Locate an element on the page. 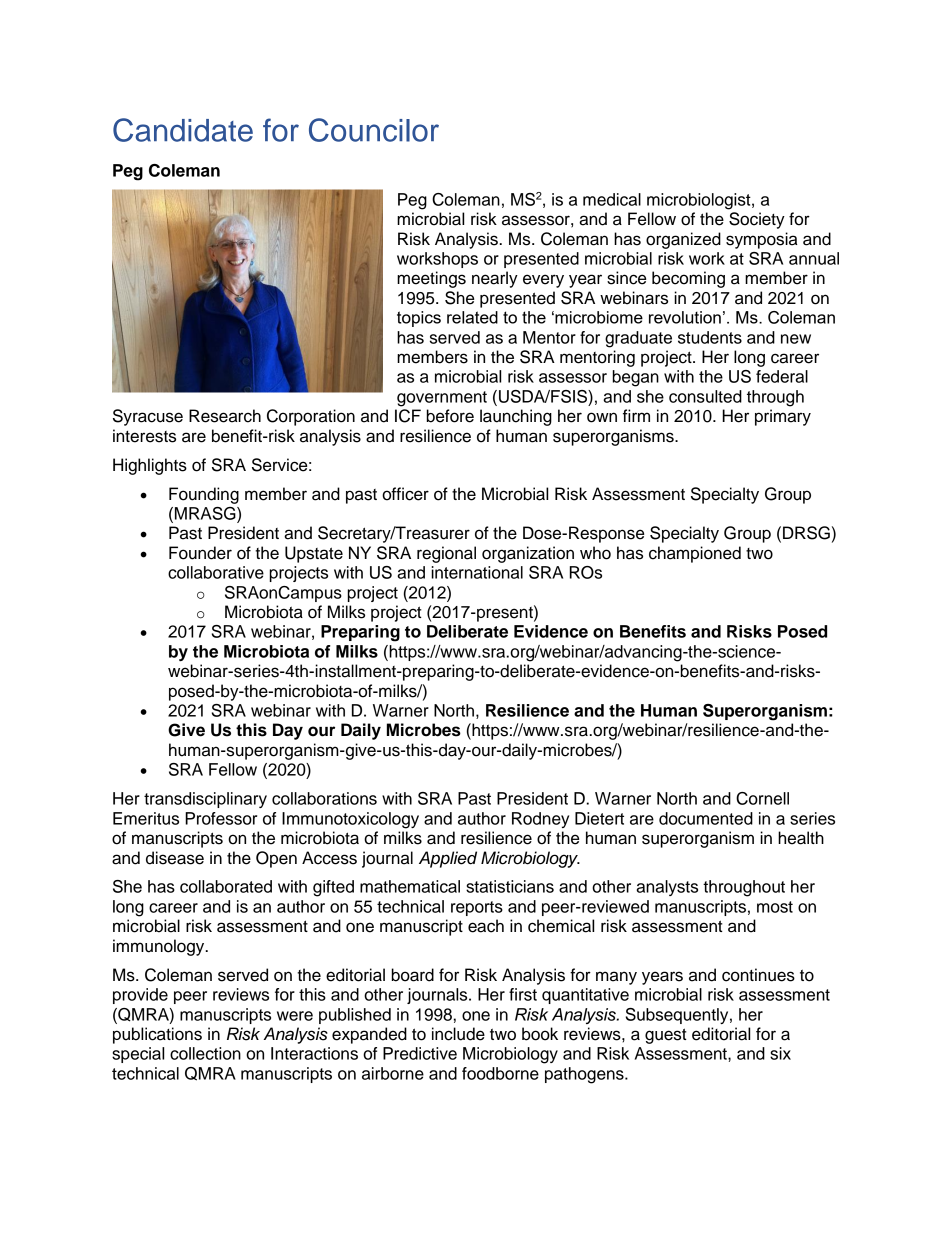  collaborative is located at coordinates (216, 572).
